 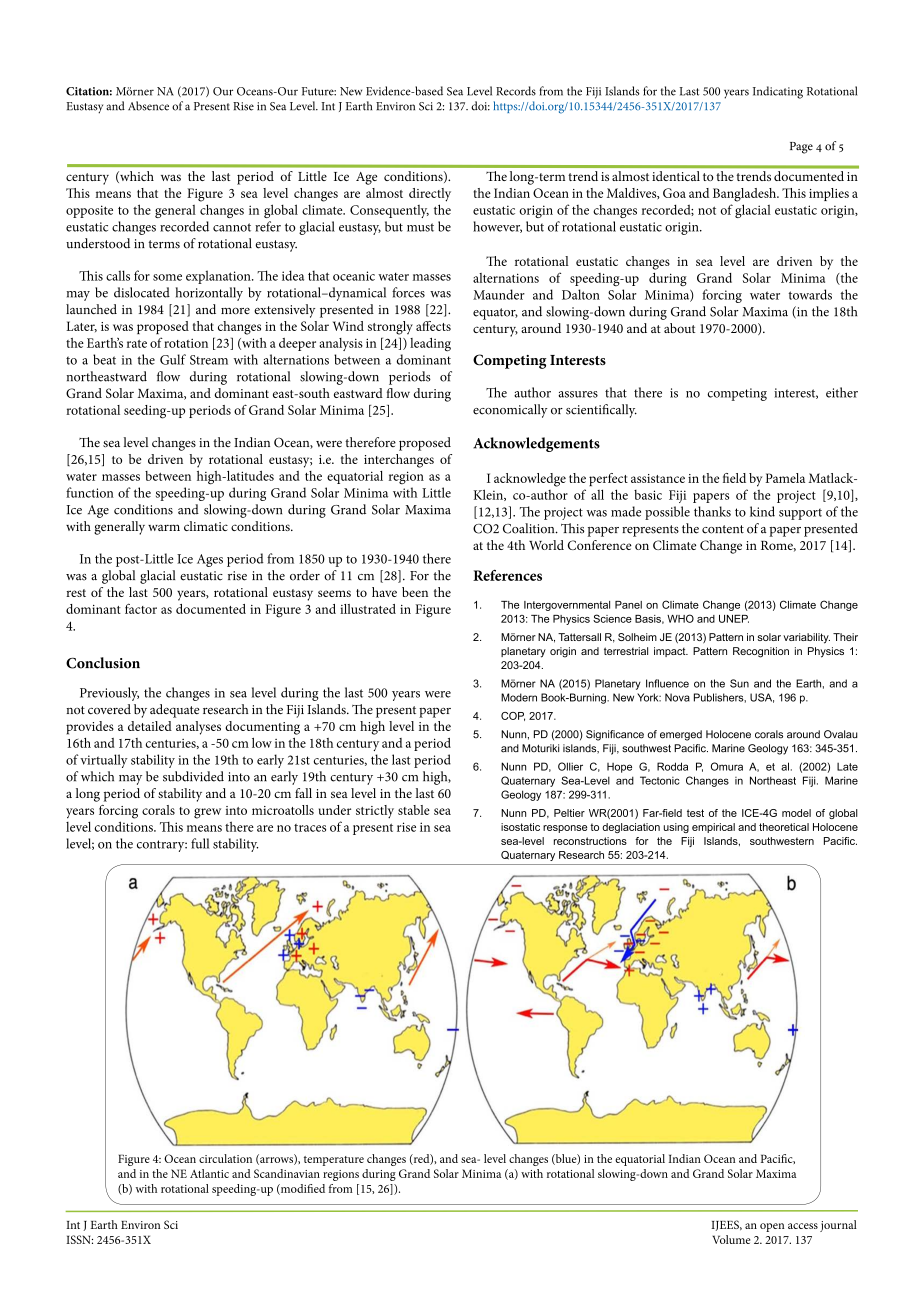 I want to click on Modern, so click(x=519, y=697).
